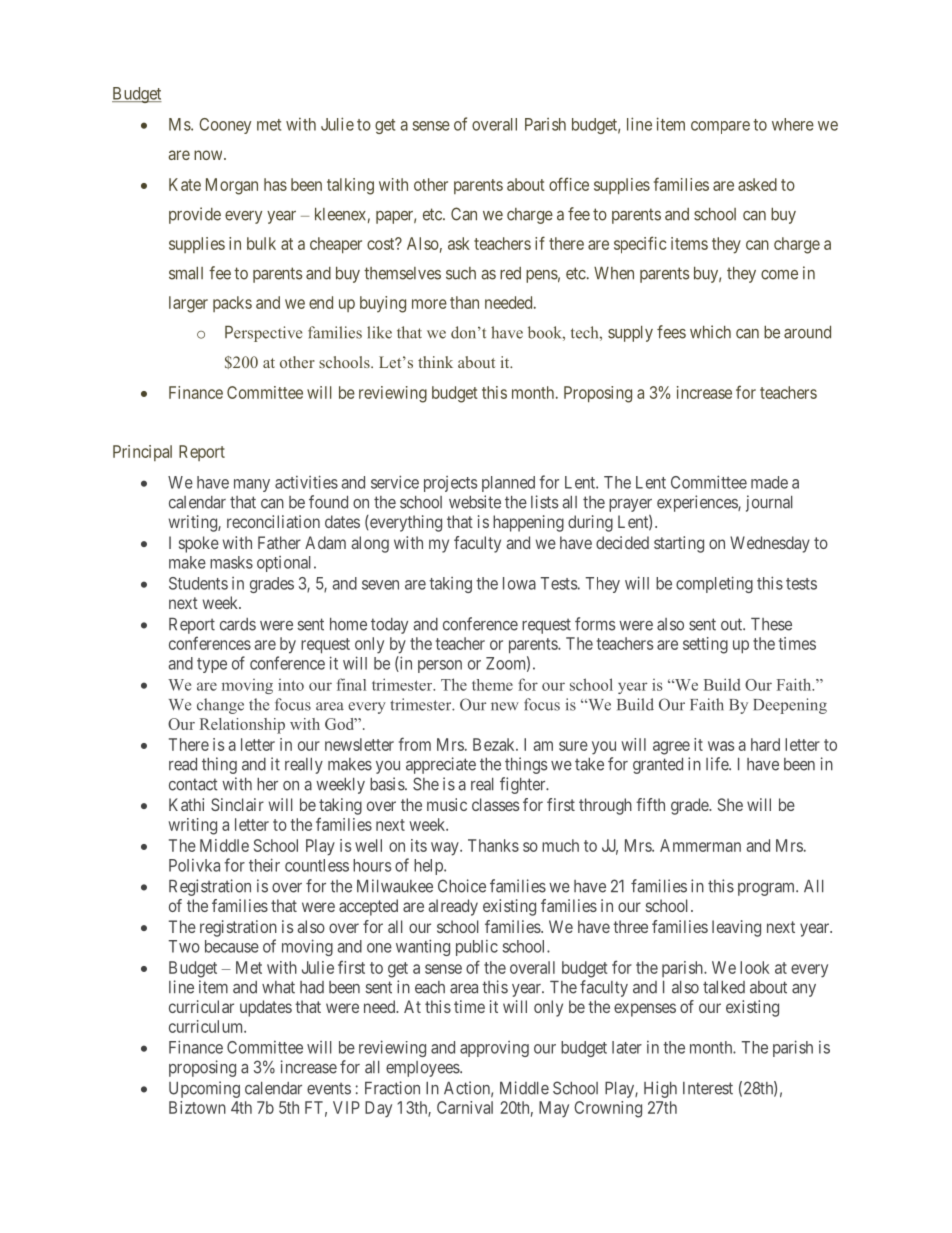 Image resolution: width=952 pixels, height=1233 pixels. Describe the element at coordinates (252, 485) in the image. I see `many` at that location.
